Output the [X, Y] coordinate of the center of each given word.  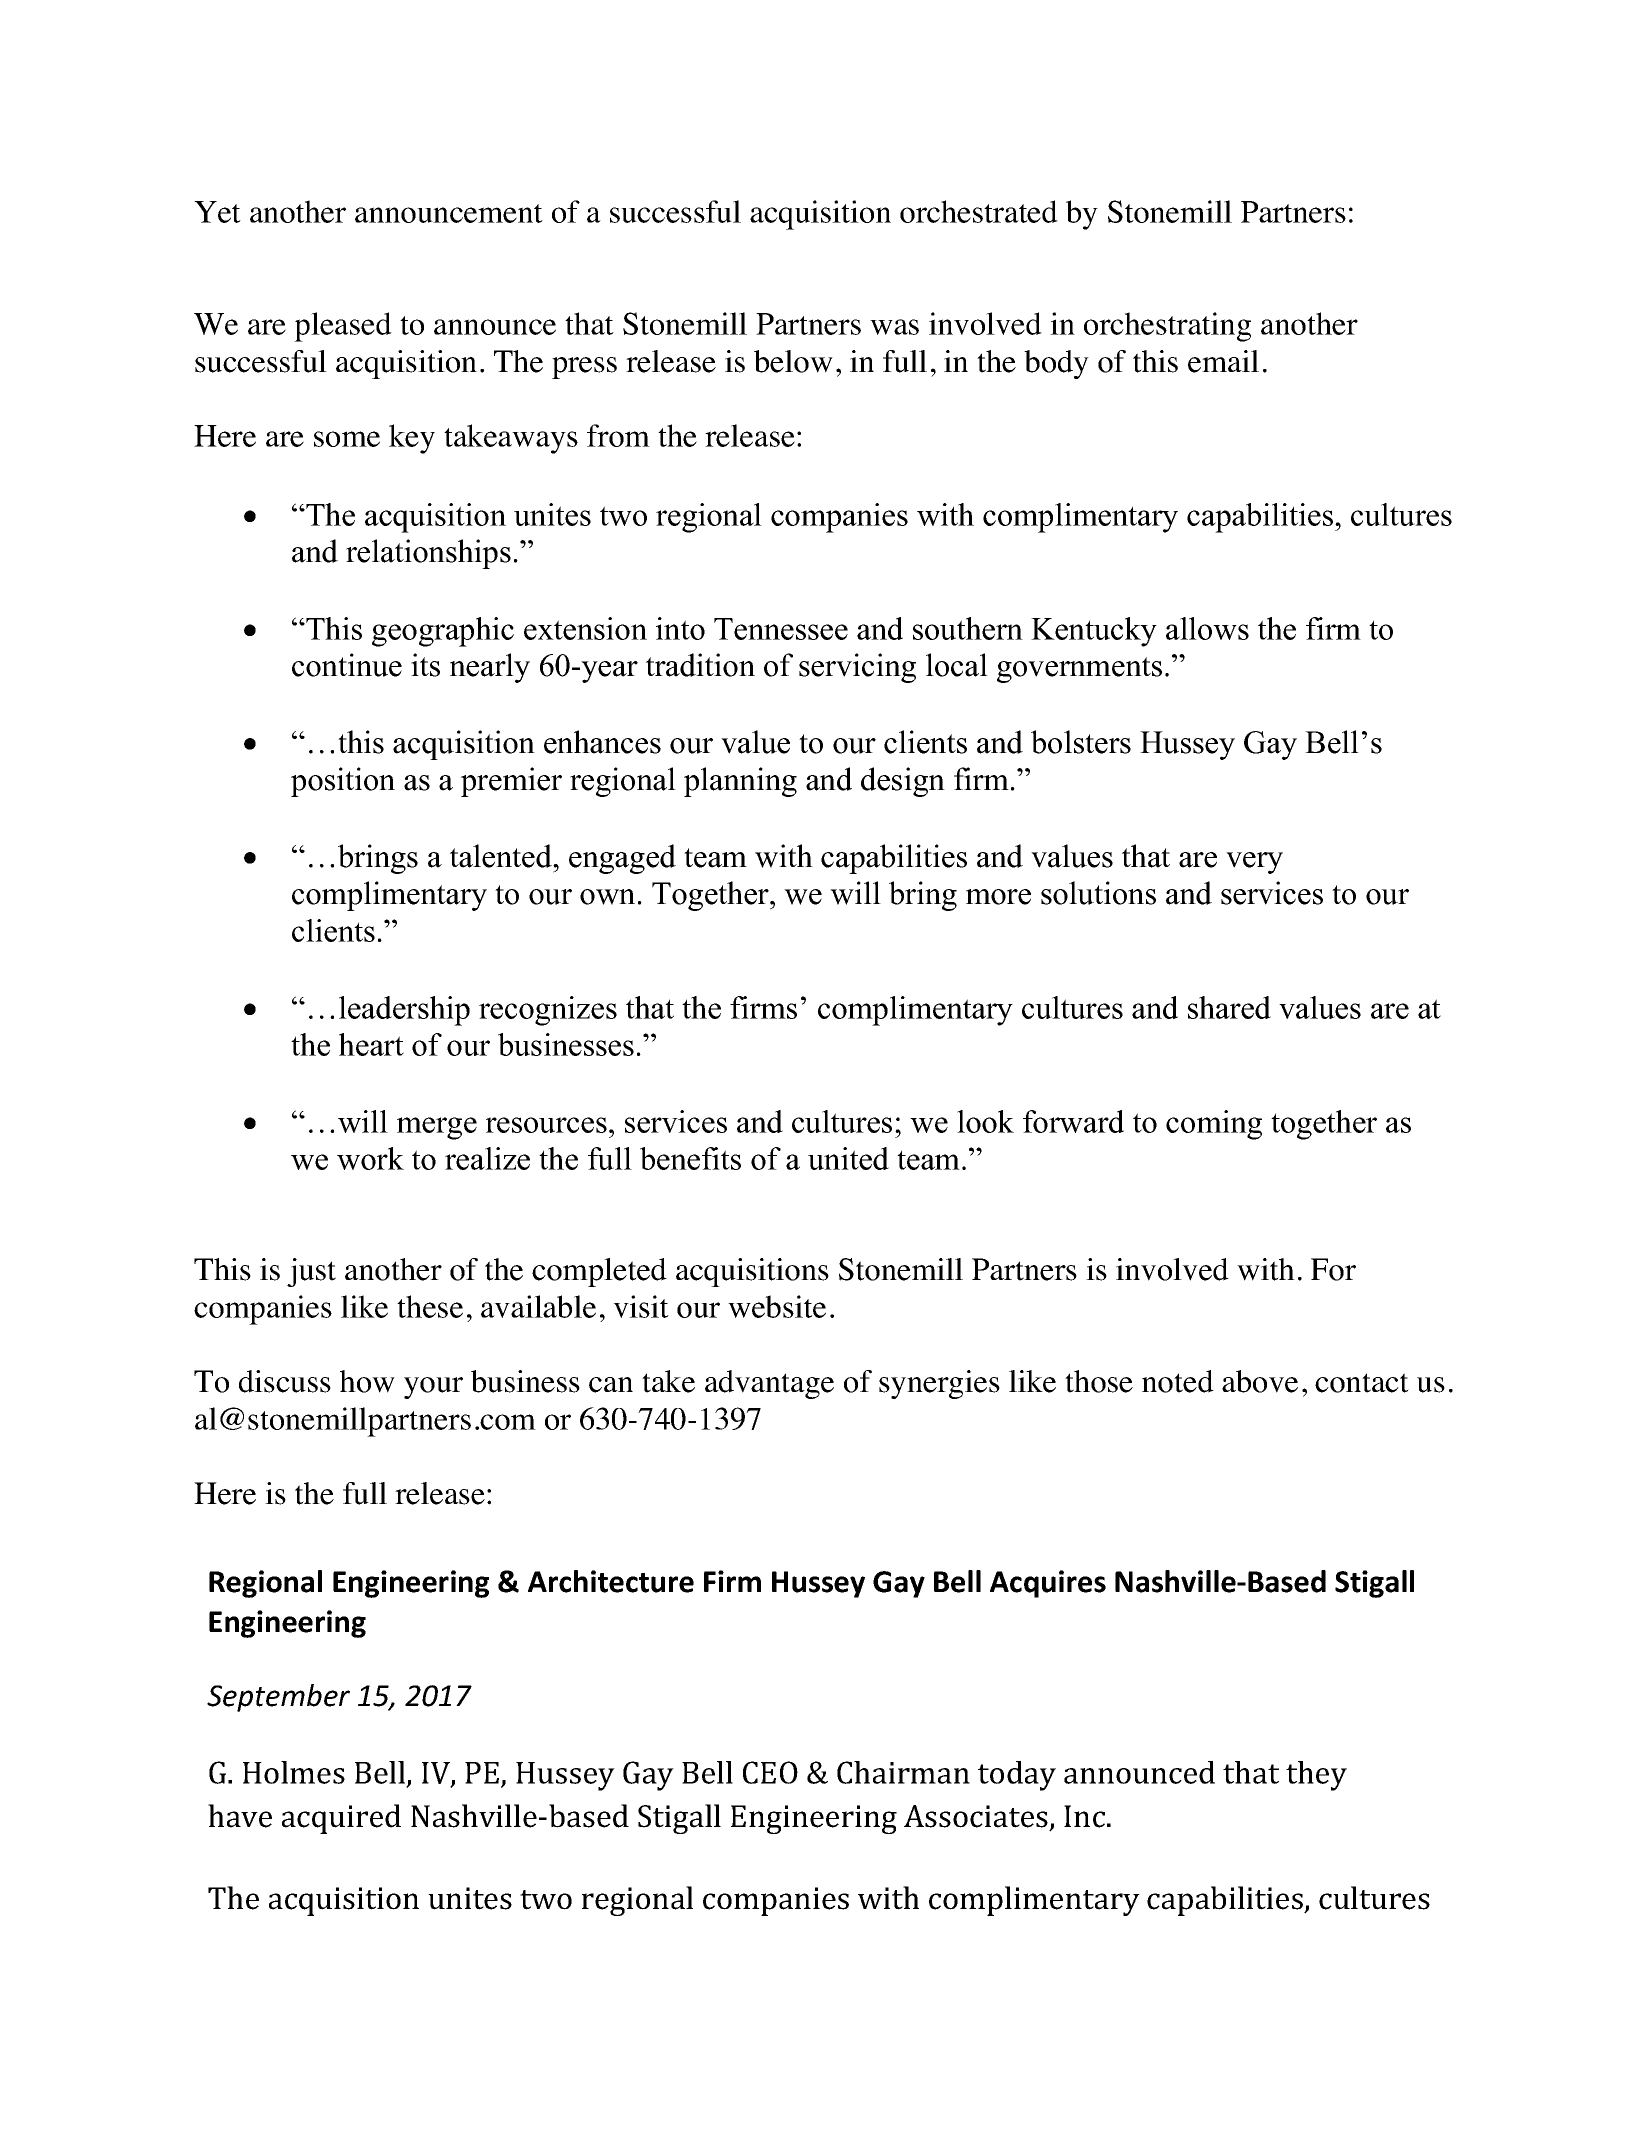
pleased [343, 327]
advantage [769, 1384]
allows [1207, 628]
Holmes [294, 1772]
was [894, 327]
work [370, 1158]
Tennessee [781, 629]
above [1260, 1381]
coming [1214, 1125]
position [343, 782]
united [848, 1158]
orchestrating [1167, 327]
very [1254, 863]
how [367, 1381]
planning [740, 782]
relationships [428, 554]
